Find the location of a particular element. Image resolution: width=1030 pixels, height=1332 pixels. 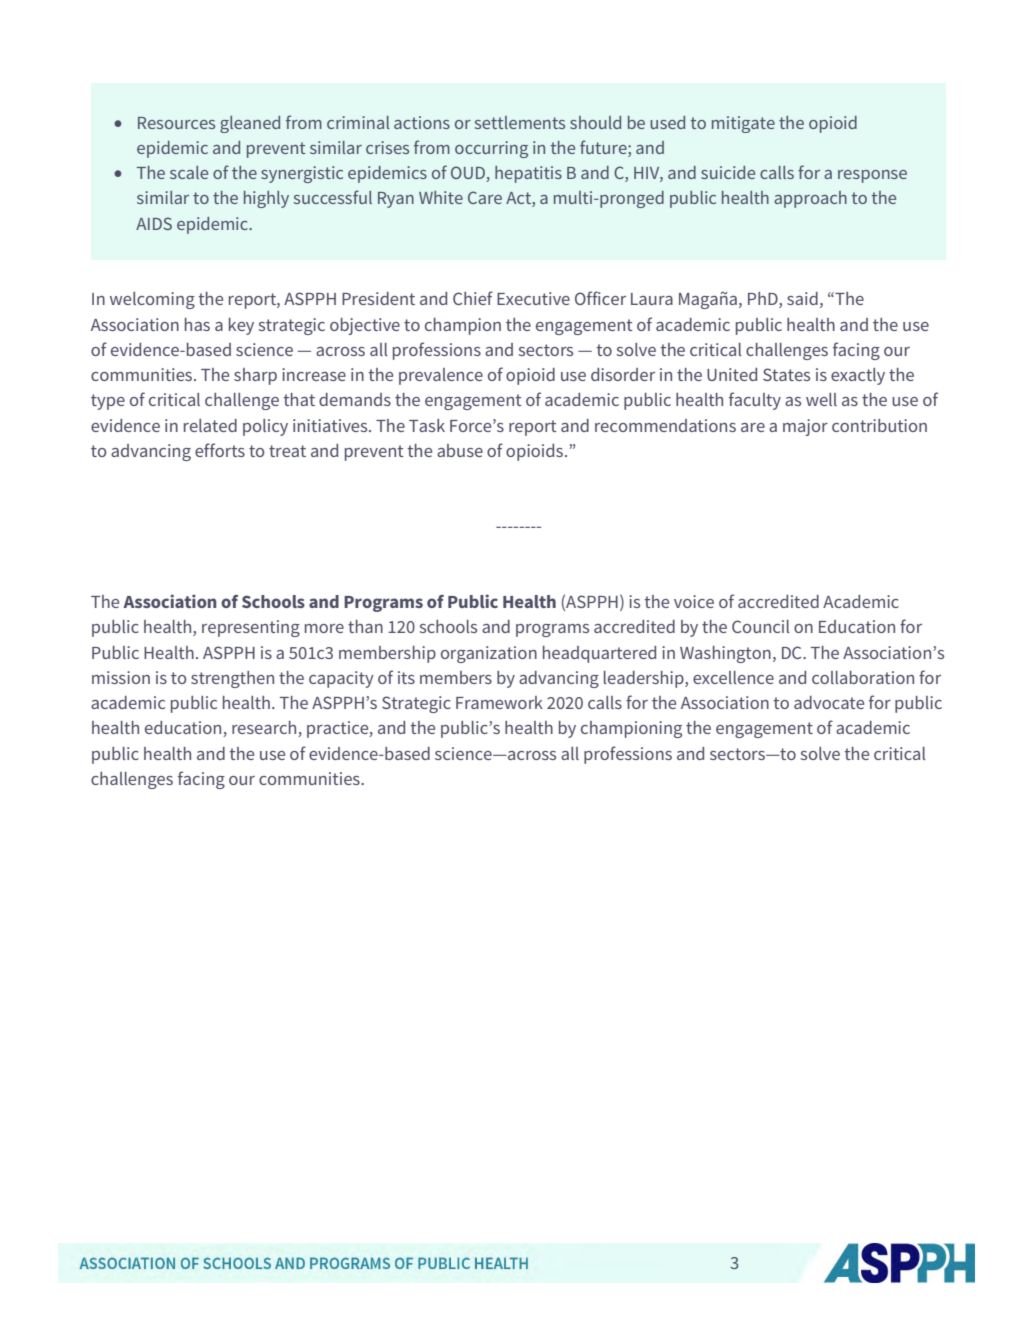

research is located at coordinates (265, 729).
